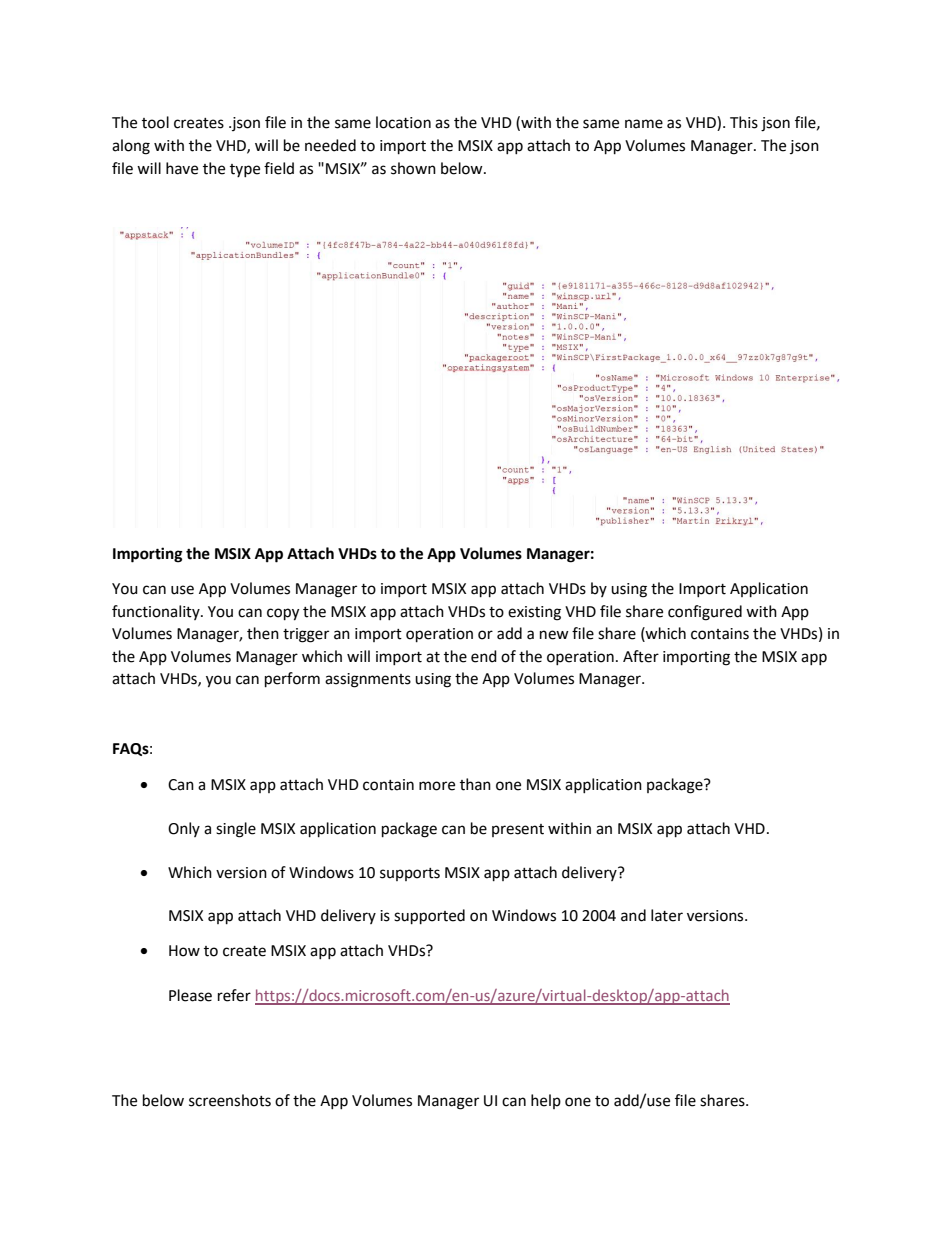 The image size is (952, 1233). I want to click on functionality, so click(157, 612).
